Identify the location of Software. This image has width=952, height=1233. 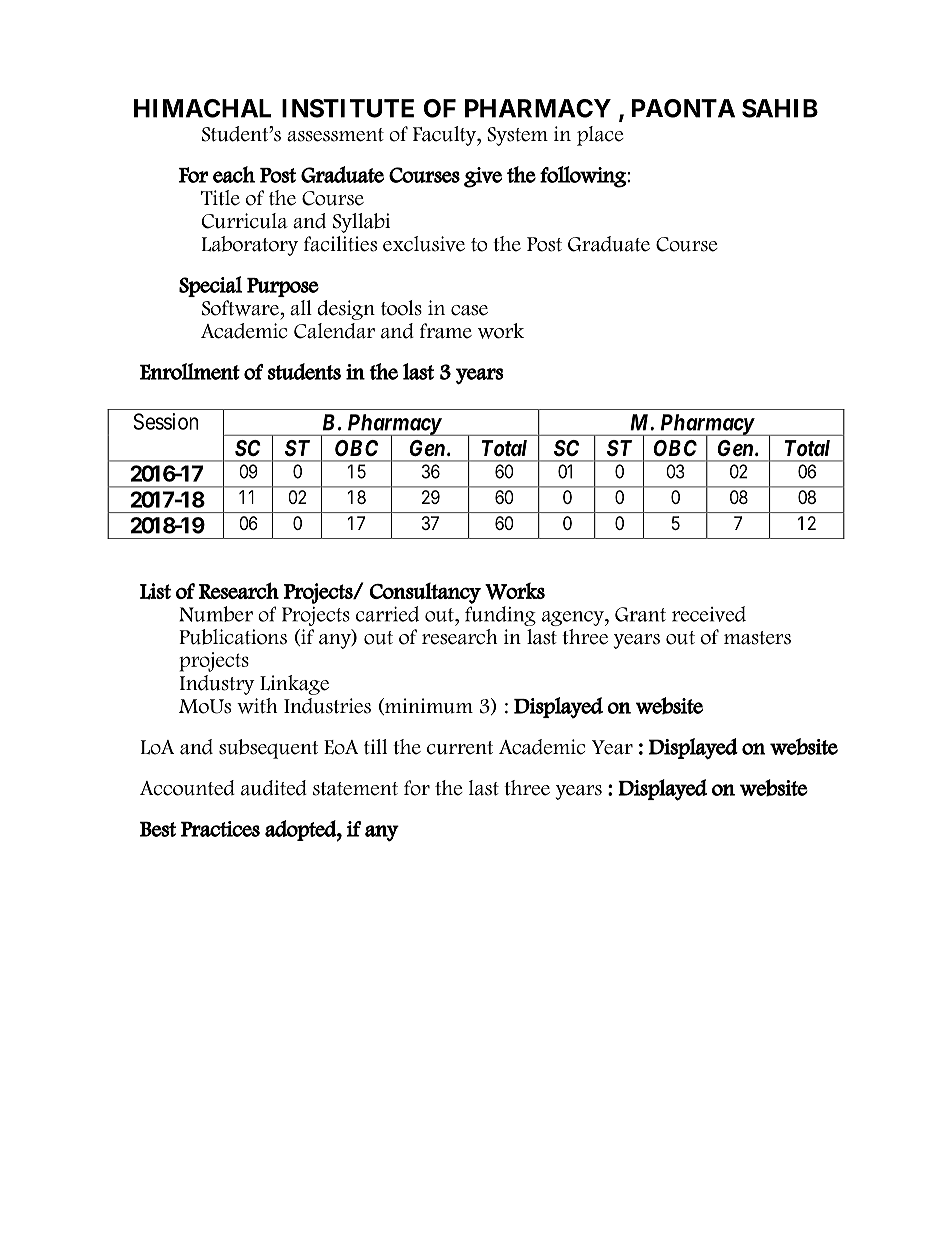
(241, 308).
